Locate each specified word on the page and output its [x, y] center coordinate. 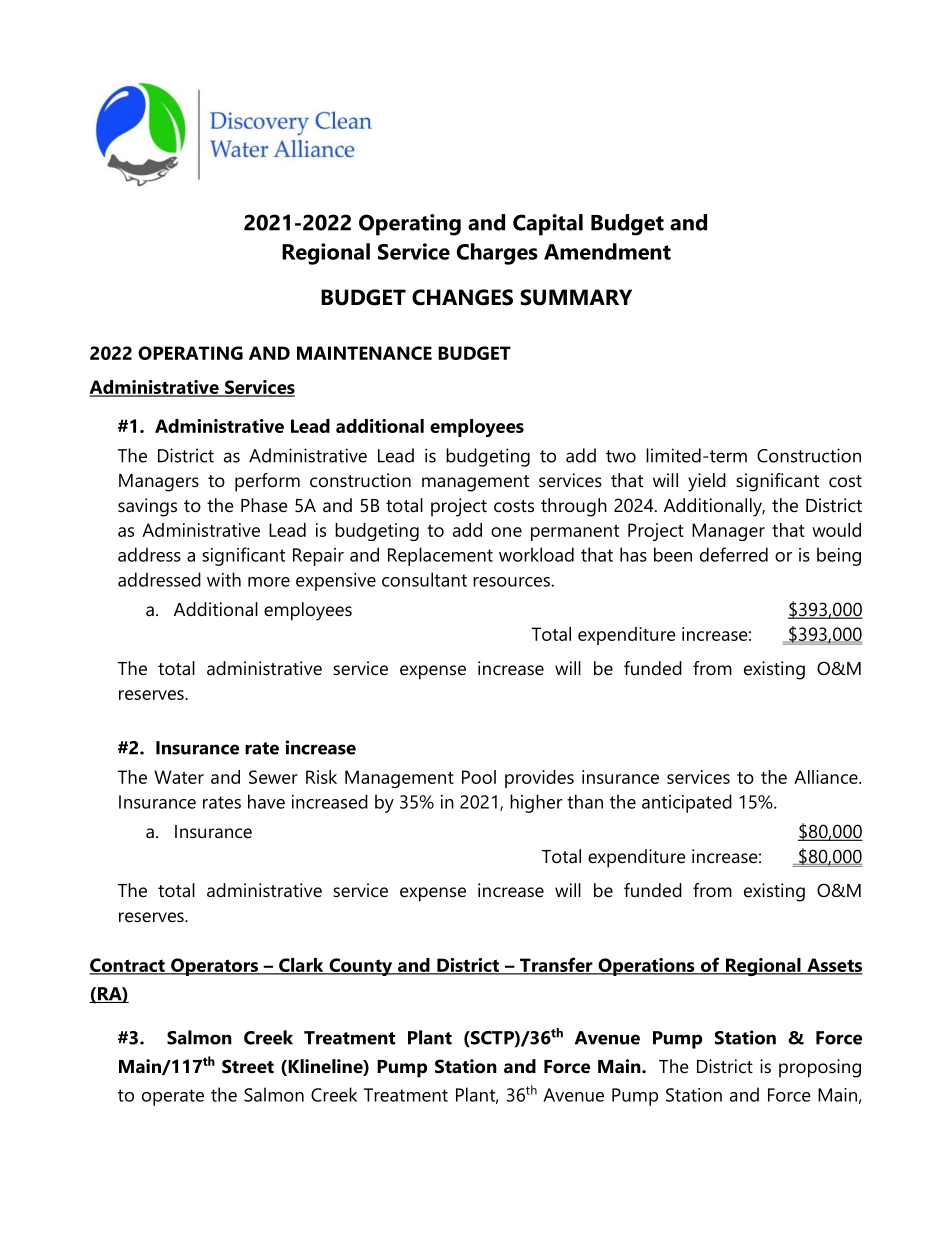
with [224, 579]
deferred [734, 554]
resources [511, 582]
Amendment [607, 251]
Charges [497, 254]
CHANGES [462, 297]
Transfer [556, 965]
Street [248, 1066]
